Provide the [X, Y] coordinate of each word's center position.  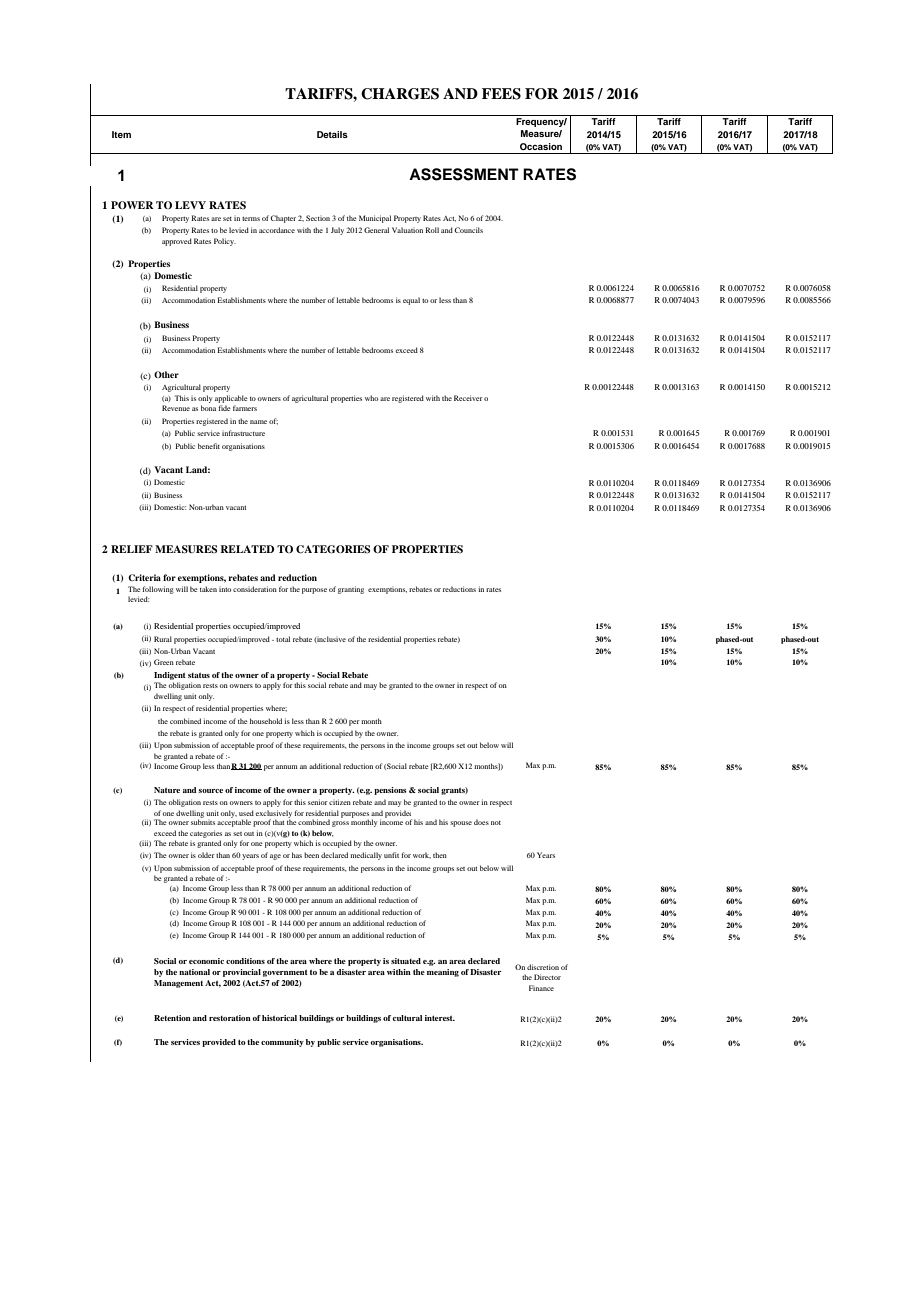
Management [178, 984]
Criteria [144, 577]
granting [351, 590]
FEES [501, 94]
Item [121, 134]
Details [332, 134]
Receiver [468, 398]
